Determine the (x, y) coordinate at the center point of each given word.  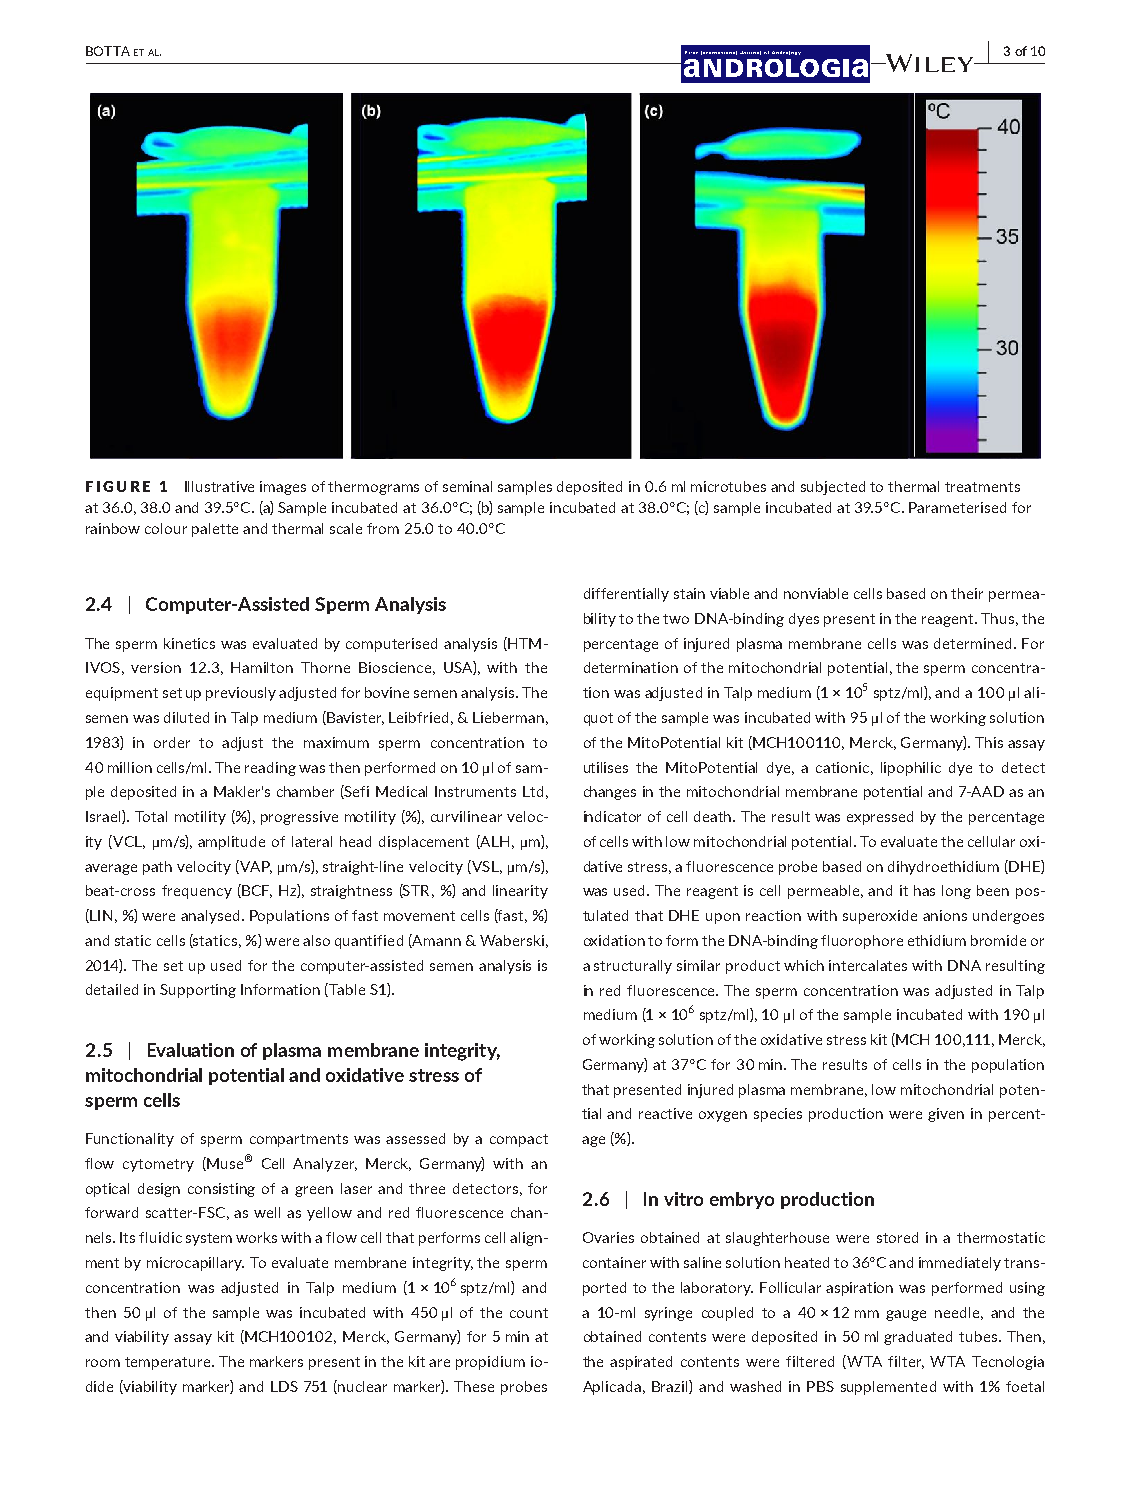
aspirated (641, 1363)
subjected (833, 488)
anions (945, 915)
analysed (210, 917)
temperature (169, 1363)
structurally (633, 967)
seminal (467, 486)
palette (215, 530)
